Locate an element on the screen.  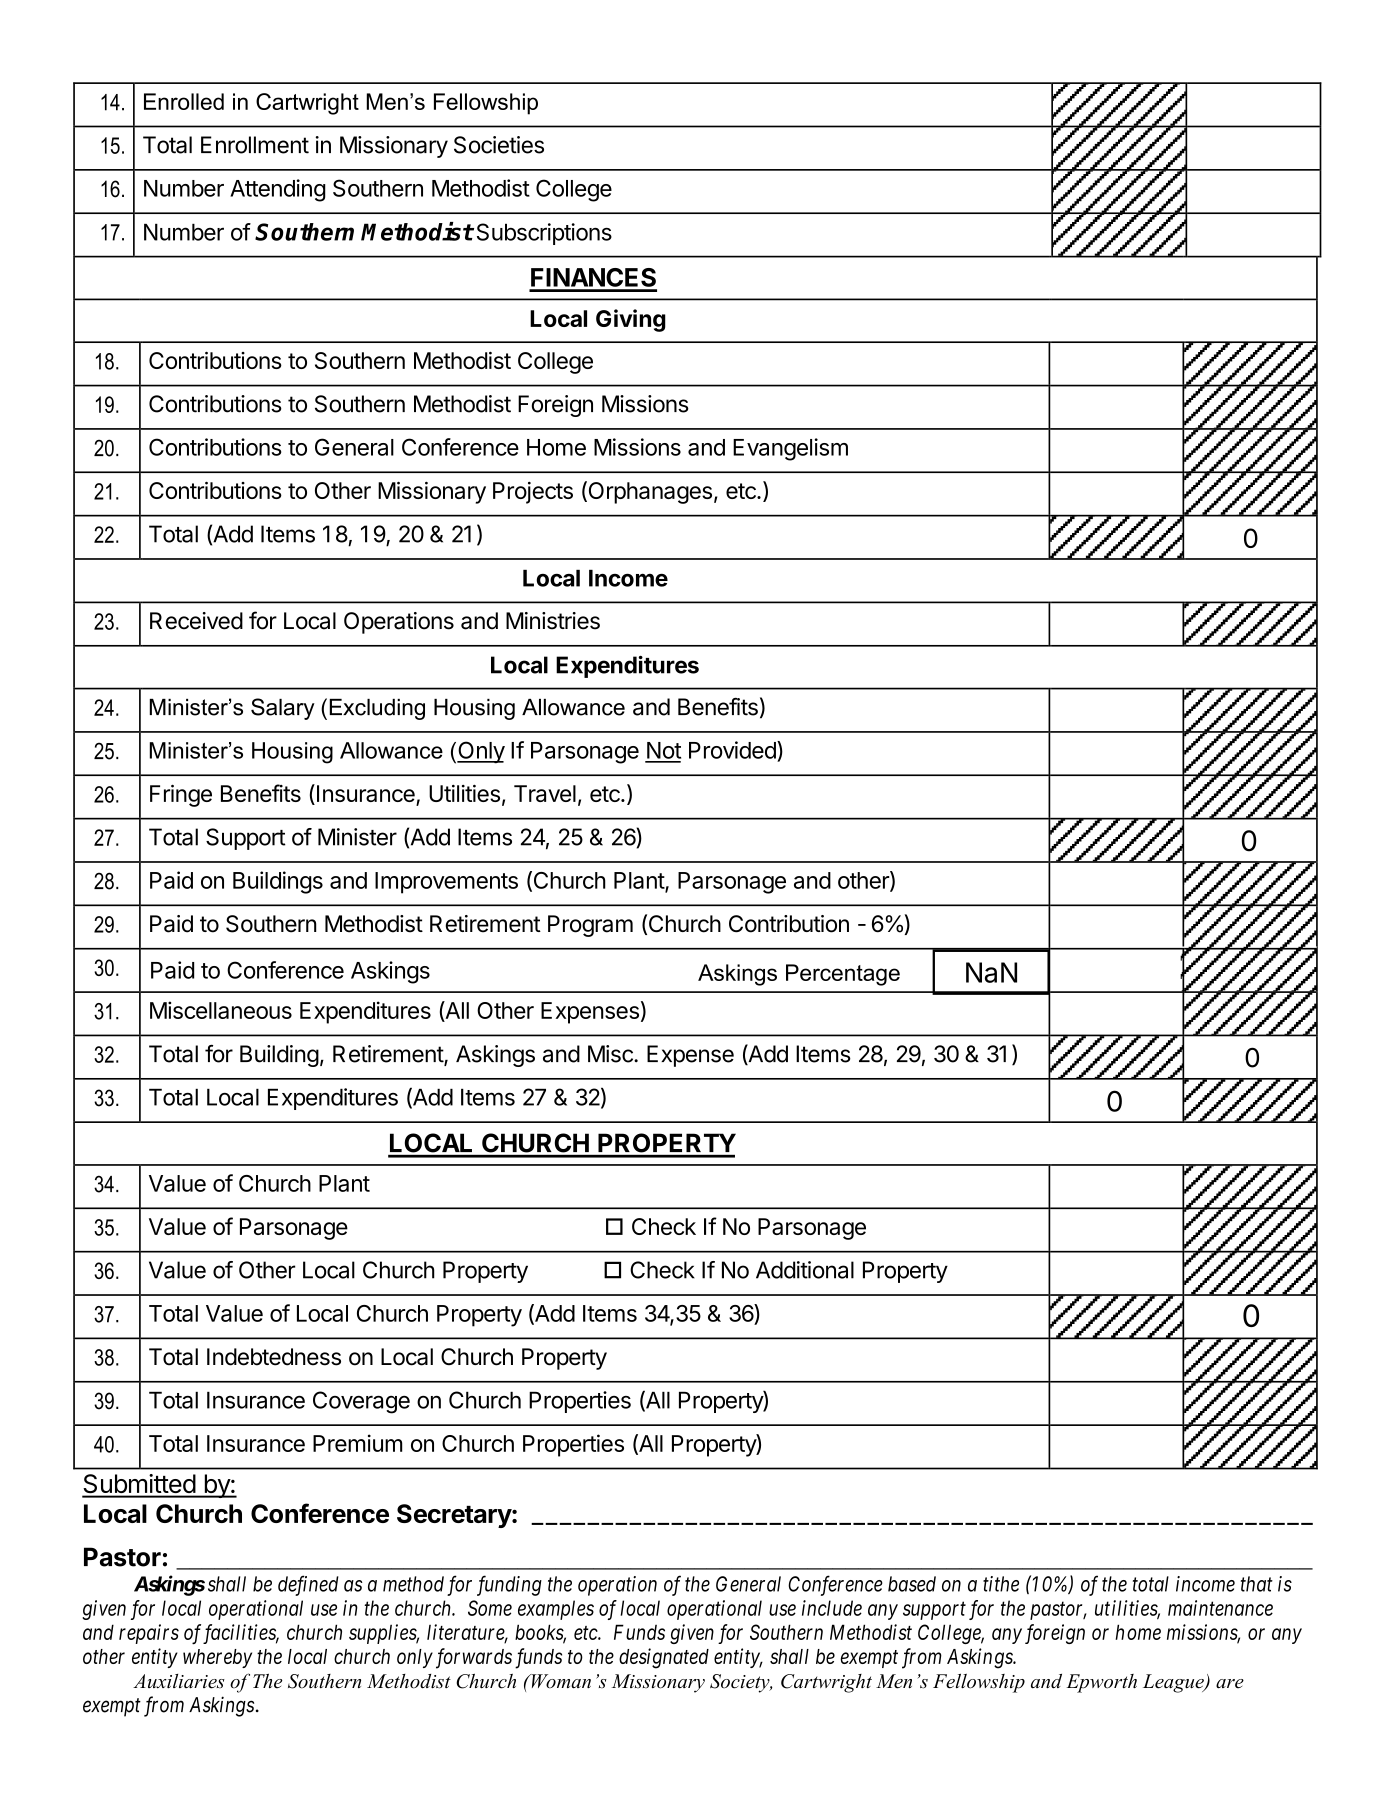
Subscriptions is located at coordinates (544, 234).
